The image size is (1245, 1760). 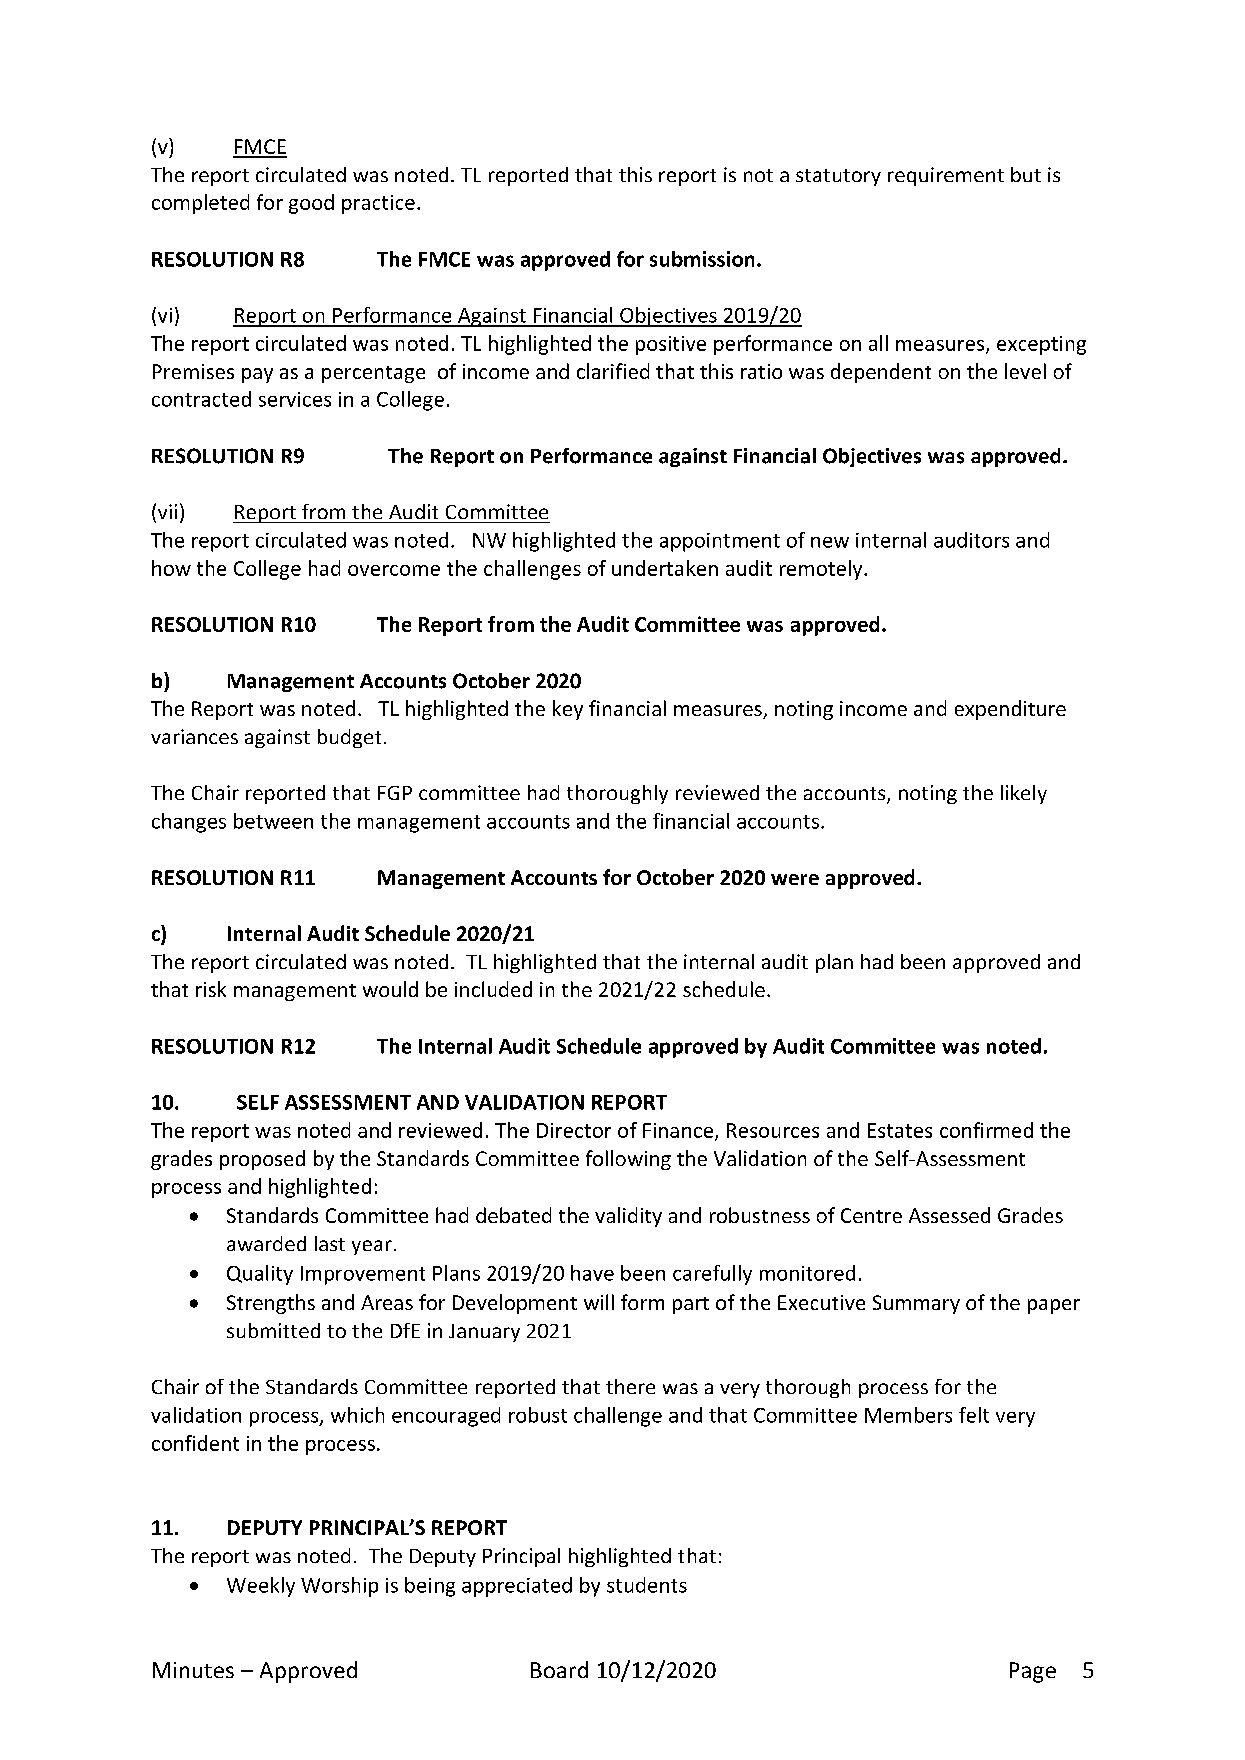 I want to click on requirement, so click(x=946, y=176).
